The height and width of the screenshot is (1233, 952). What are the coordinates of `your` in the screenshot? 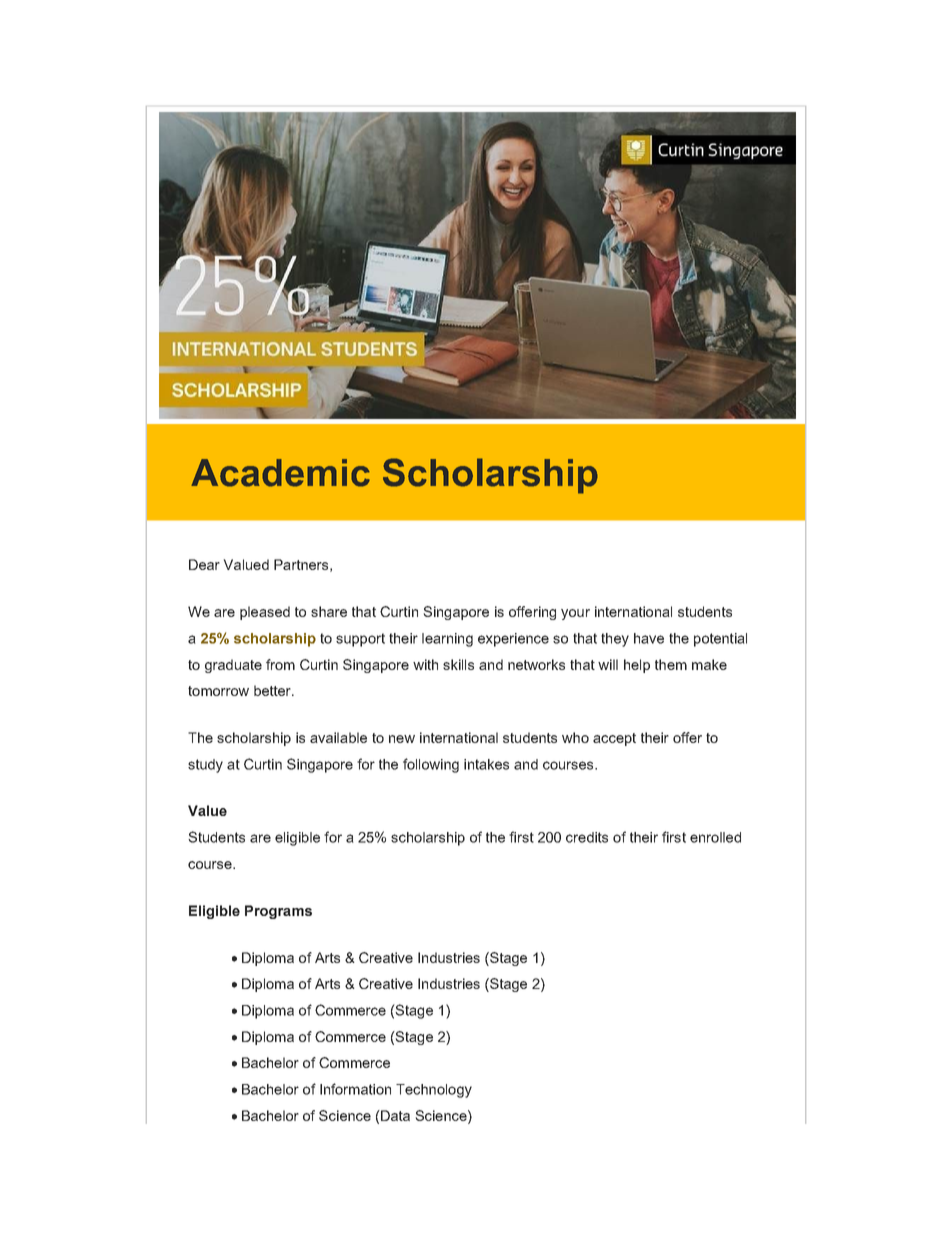 It's located at (575, 614).
